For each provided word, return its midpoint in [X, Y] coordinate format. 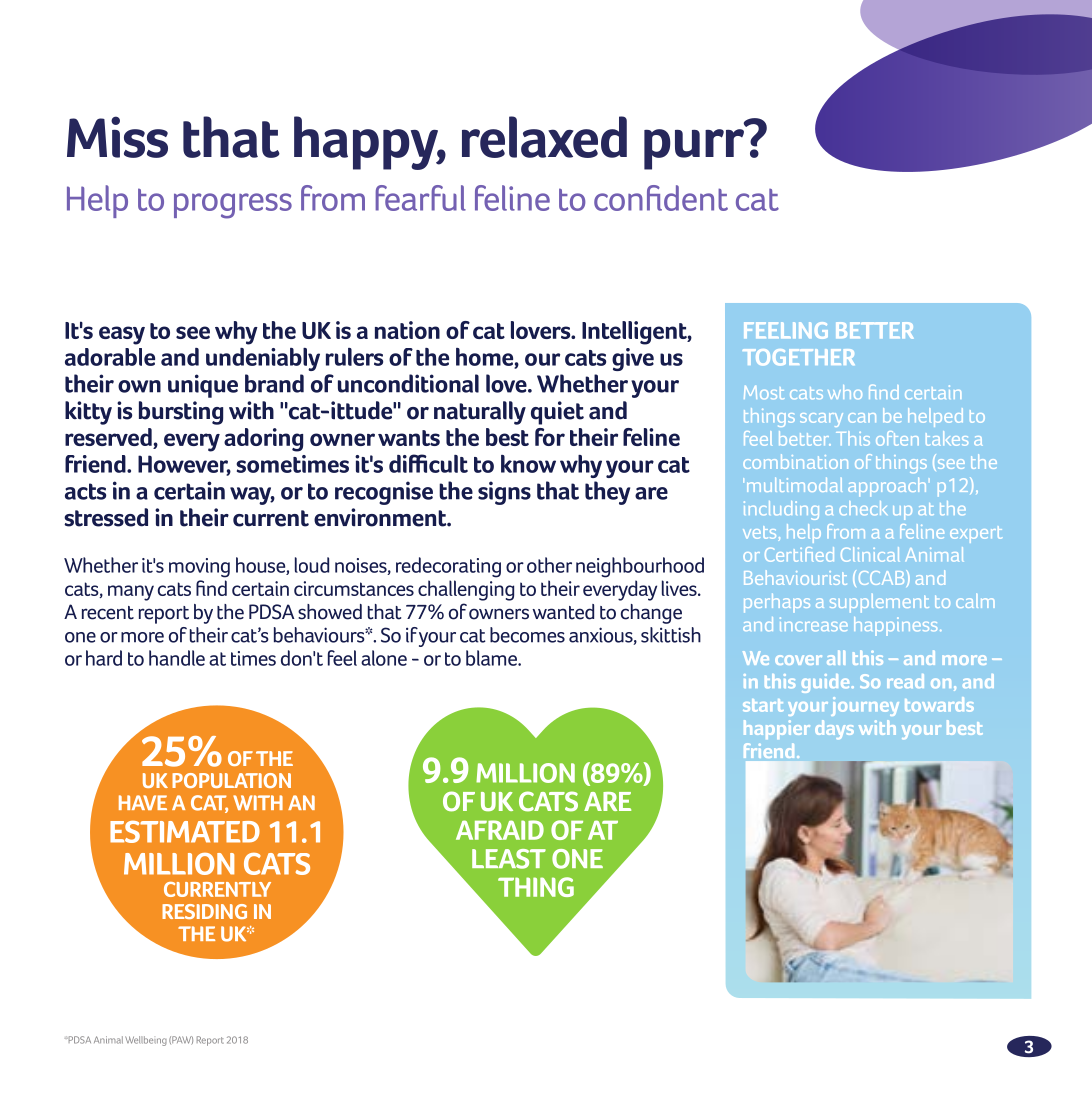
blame [492, 658]
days [834, 729]
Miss [117, 137]
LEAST [509, 859]
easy [122, 335]
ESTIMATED [185, 832]
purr [694, 149]
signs [504, 493]
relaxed [544, 137]
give [633, 359]
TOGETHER [799, 357]
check [863, 508]
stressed [106, 517]
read [905, 681]
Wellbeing [146, 1041]
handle [177, 658]
